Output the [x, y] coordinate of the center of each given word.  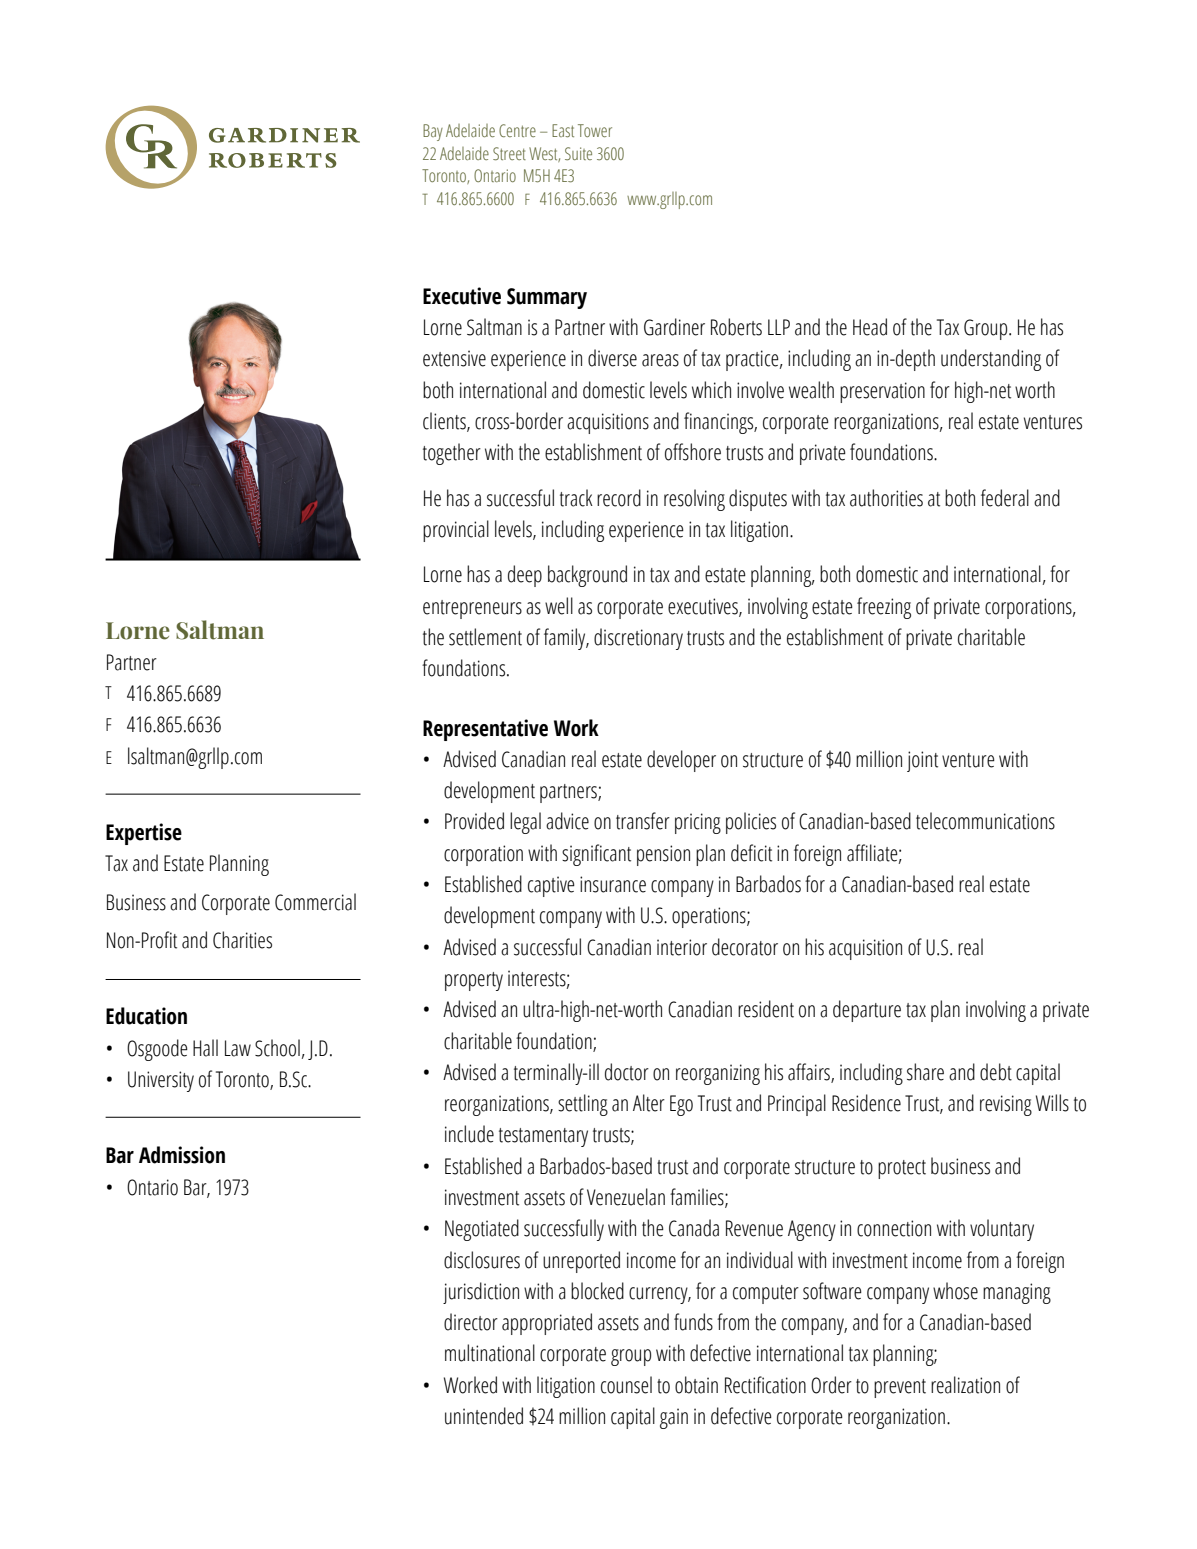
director [471, 1322]
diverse [612, 358]
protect [902, 1169]
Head [870, 327]
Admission [182, 1155]
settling [583, 1105]
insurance [613, 884]
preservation [882, 392]
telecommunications [985, 821]
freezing [884, 608]
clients [445, 422]
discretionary [638, 639]
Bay [433, 132]
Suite [578, 154]
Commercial [315, 902]
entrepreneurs [472, 609]
